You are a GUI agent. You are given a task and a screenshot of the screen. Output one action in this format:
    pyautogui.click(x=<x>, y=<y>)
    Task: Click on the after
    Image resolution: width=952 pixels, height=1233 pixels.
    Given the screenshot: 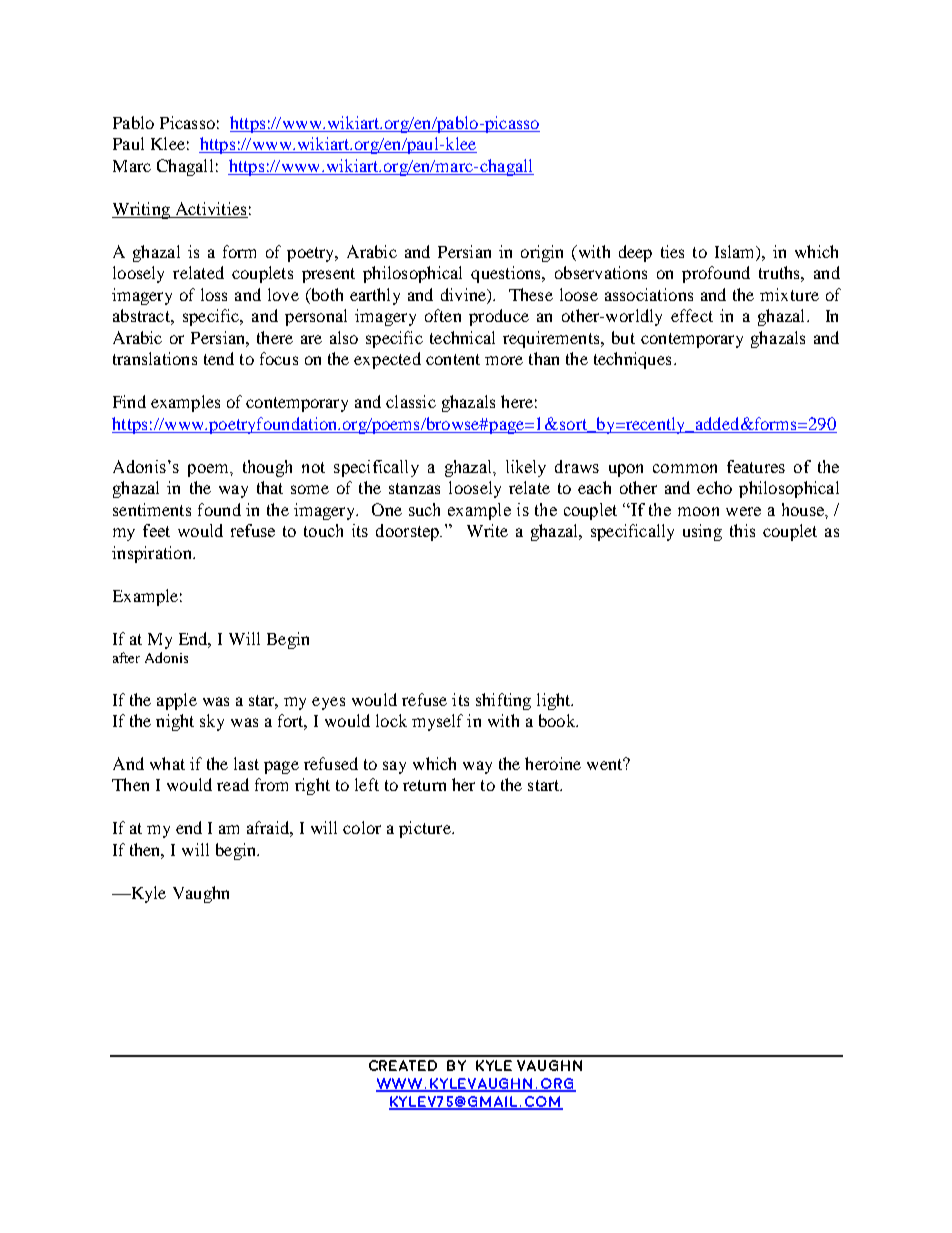 What is the action you would take?
    pyautogui.click(x=126, y=657)
